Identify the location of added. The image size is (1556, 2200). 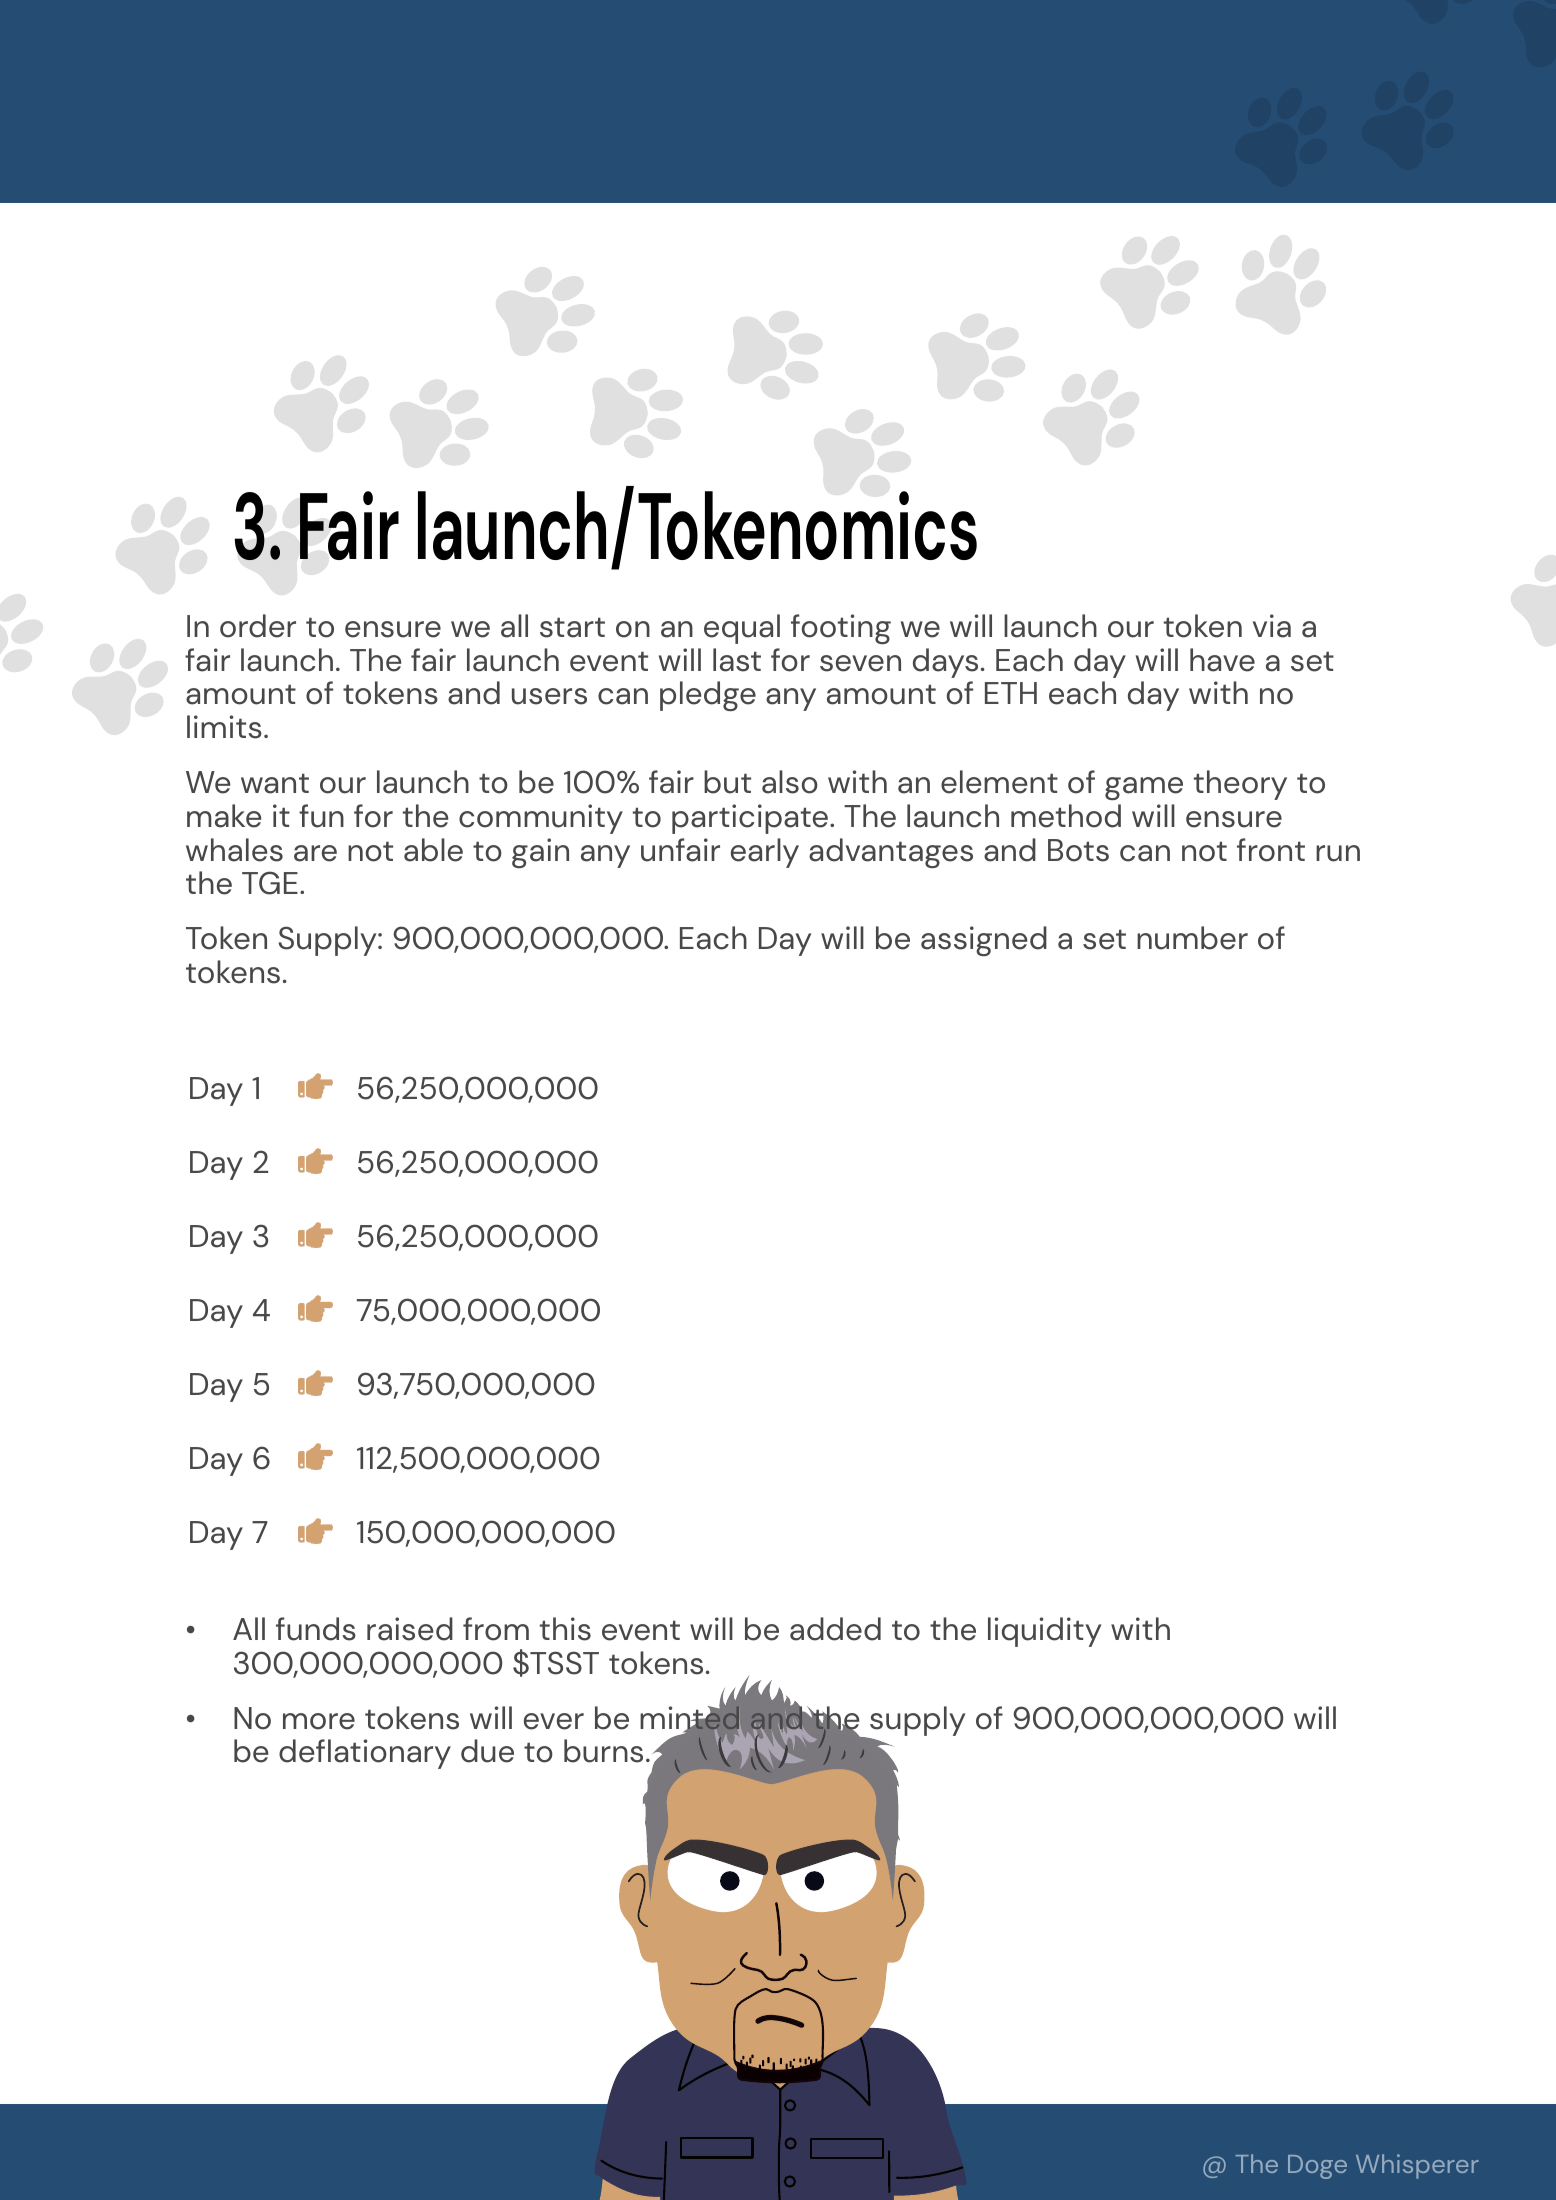
(835, 1629).
